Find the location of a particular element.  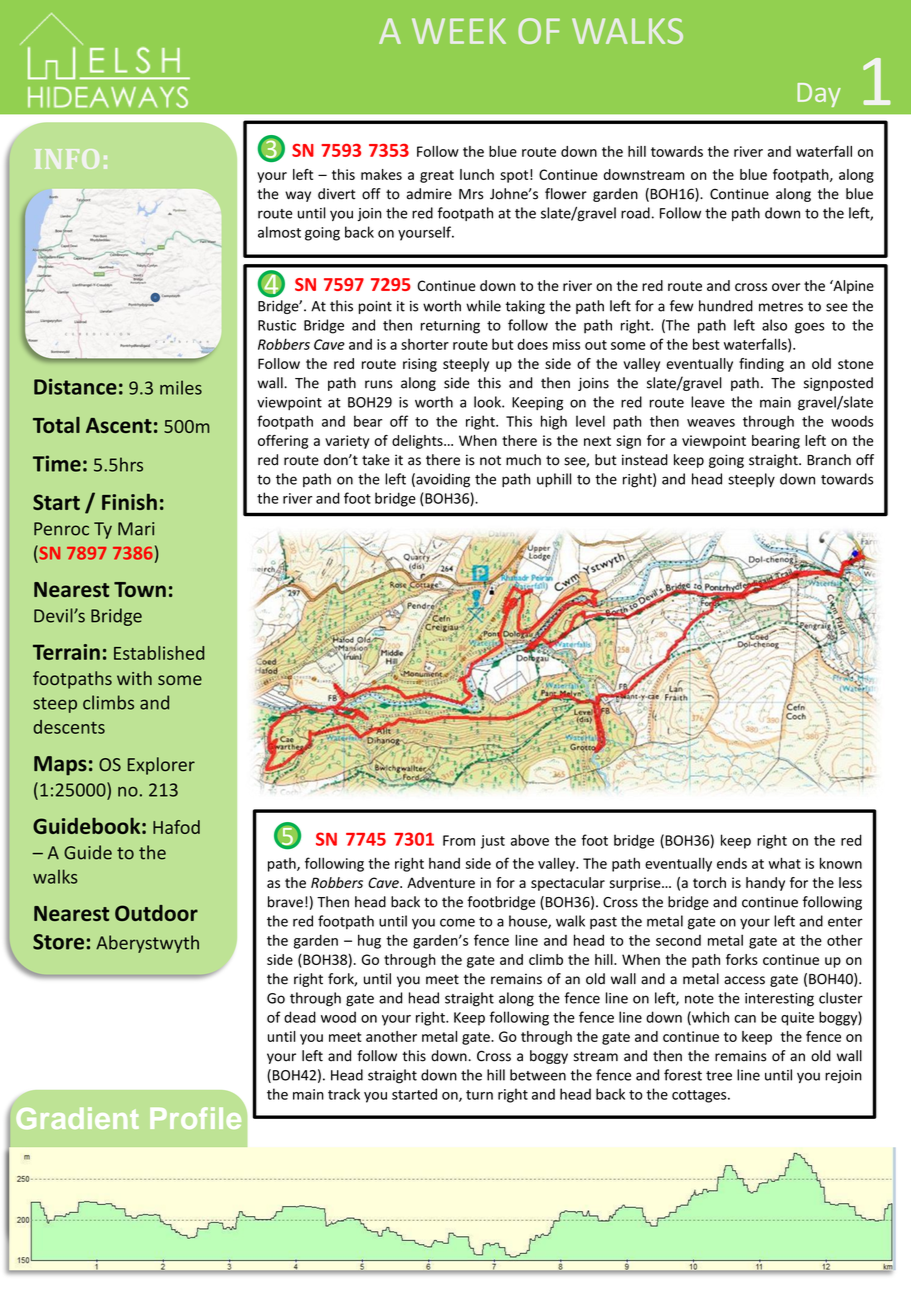

Branch is located at coordinates (829, 460).
